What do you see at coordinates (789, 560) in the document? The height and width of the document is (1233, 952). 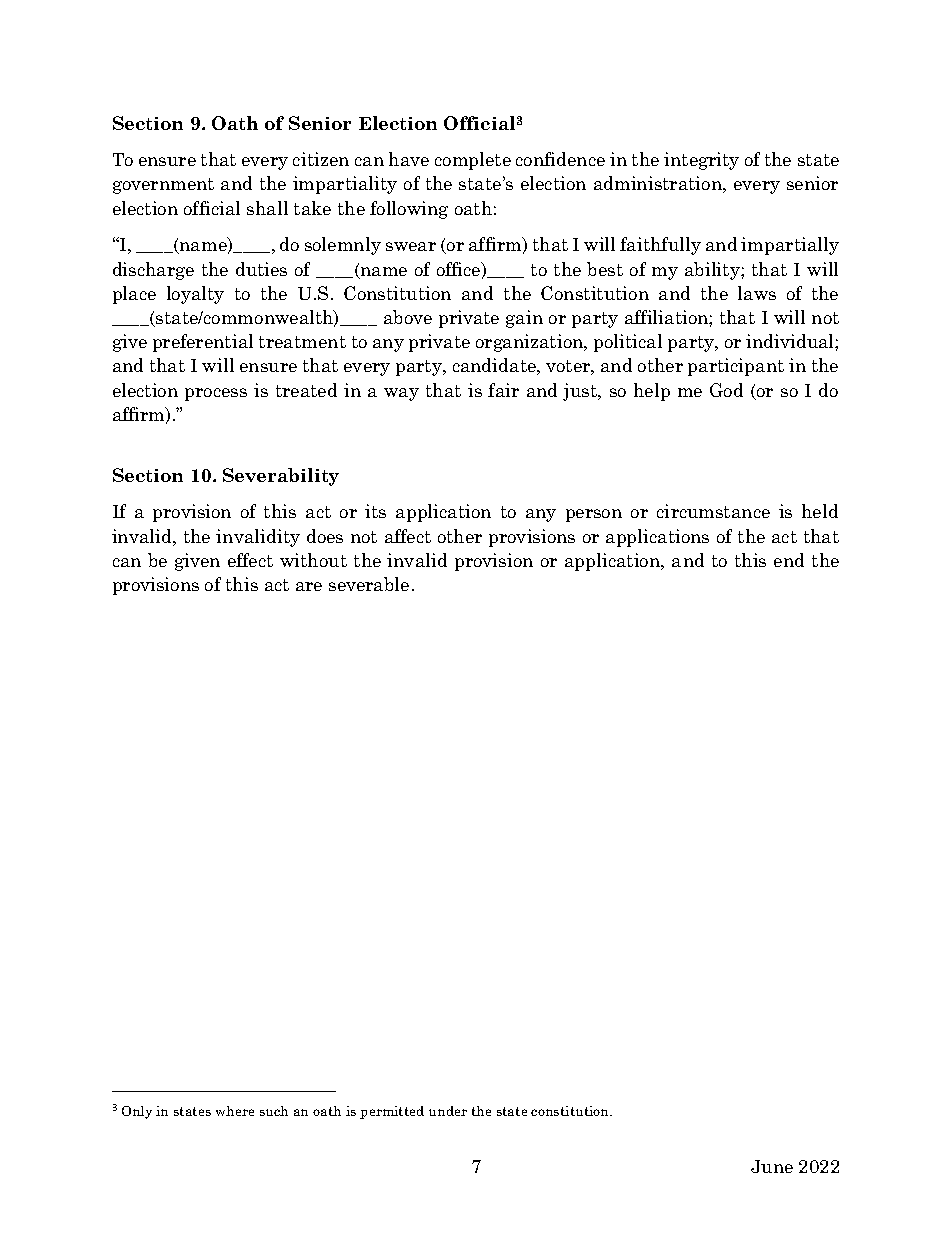 I see `end` at bounding box center [789, 560].
